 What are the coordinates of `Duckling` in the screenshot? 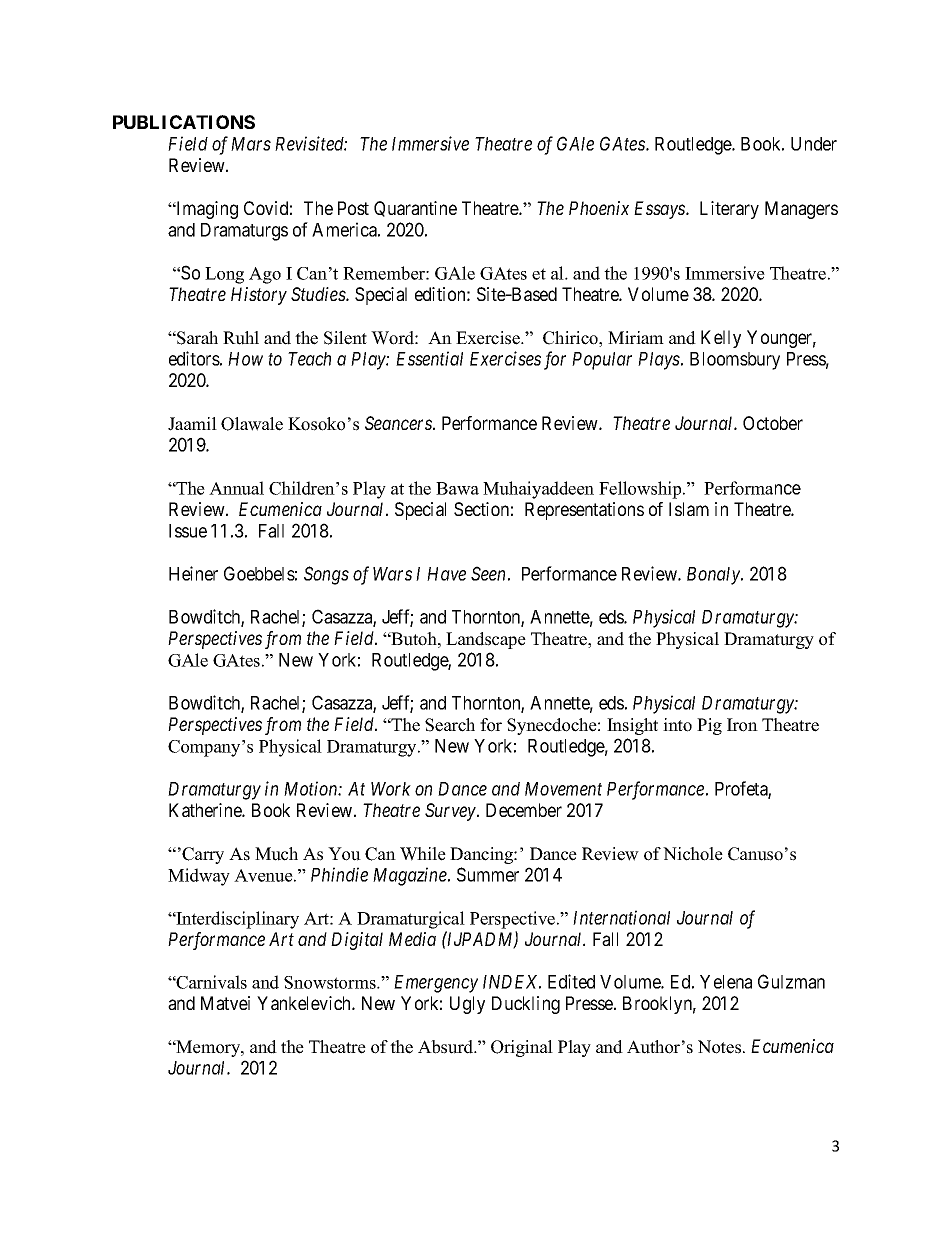 It's located at (526, 1005).
